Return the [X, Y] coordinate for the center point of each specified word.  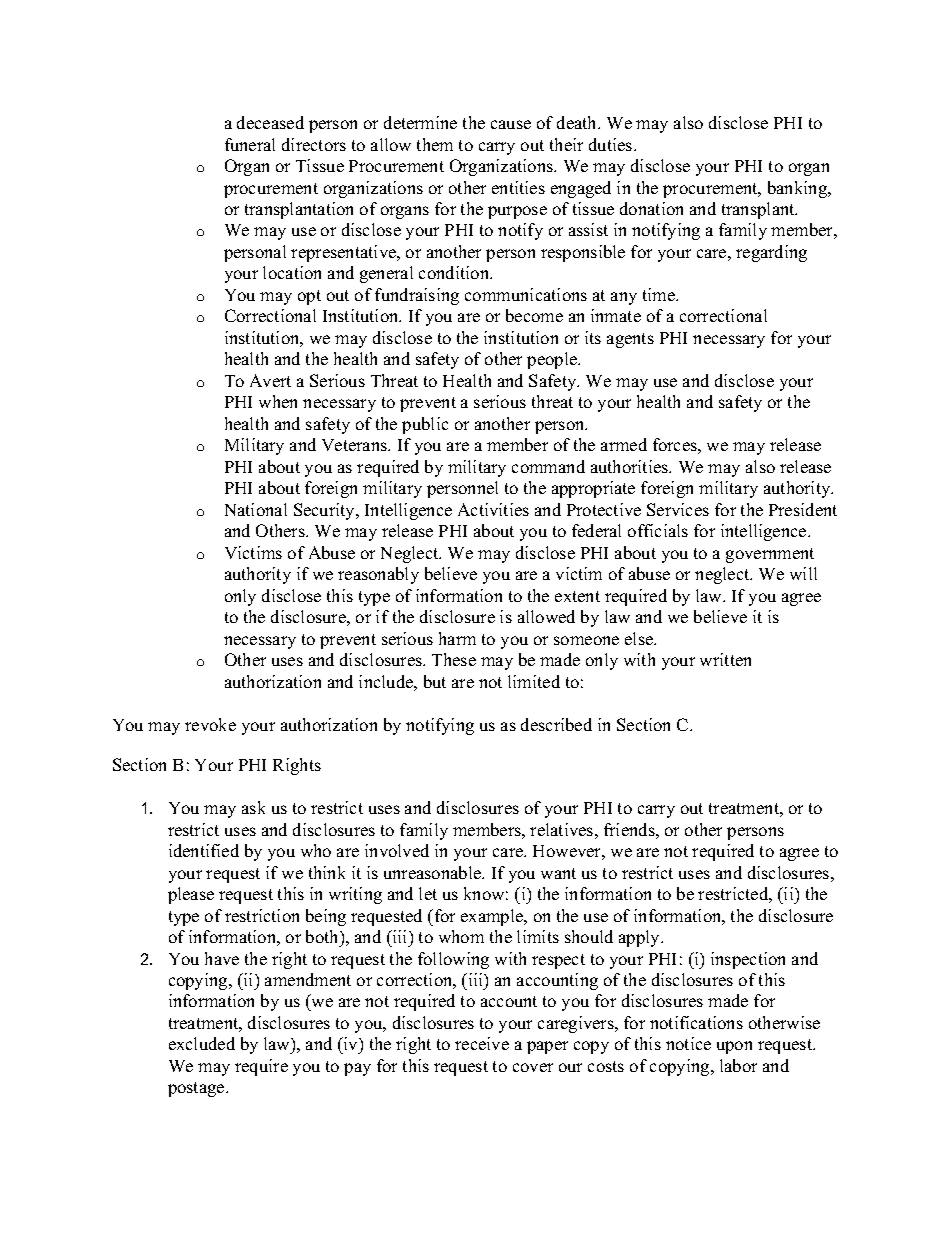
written [725, 659]
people [553, 360]
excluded [202, 1043]
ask [253, 807]
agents [630, 340]
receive [482, 1043]
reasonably [378, 575]
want [558, 873]
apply [640, 938]
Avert [270, 380]
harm [457, 638]
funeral [250, 144]
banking [799, 189]
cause [511, 124]
